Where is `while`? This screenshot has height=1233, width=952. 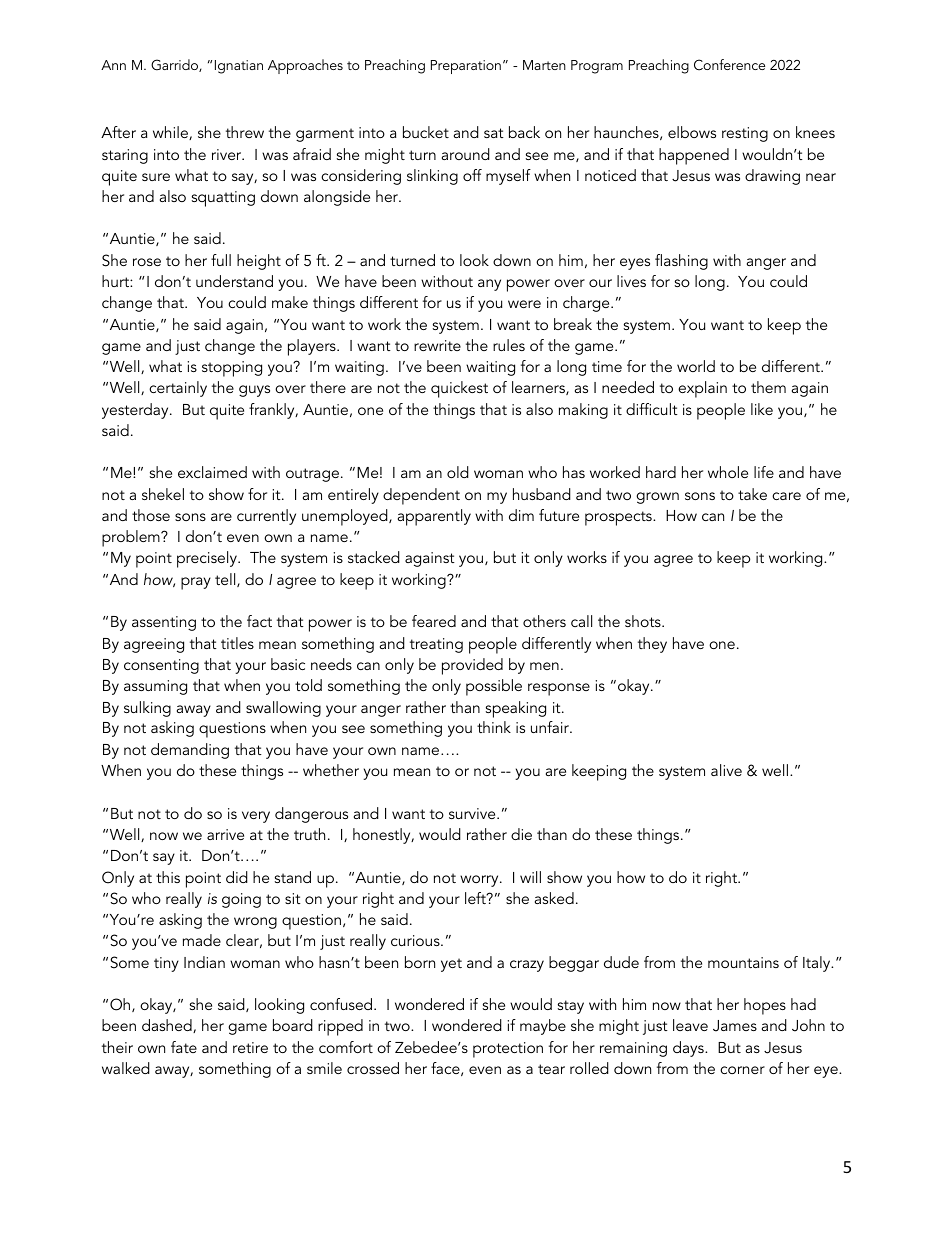
while is located at coordinates (171, 133).
